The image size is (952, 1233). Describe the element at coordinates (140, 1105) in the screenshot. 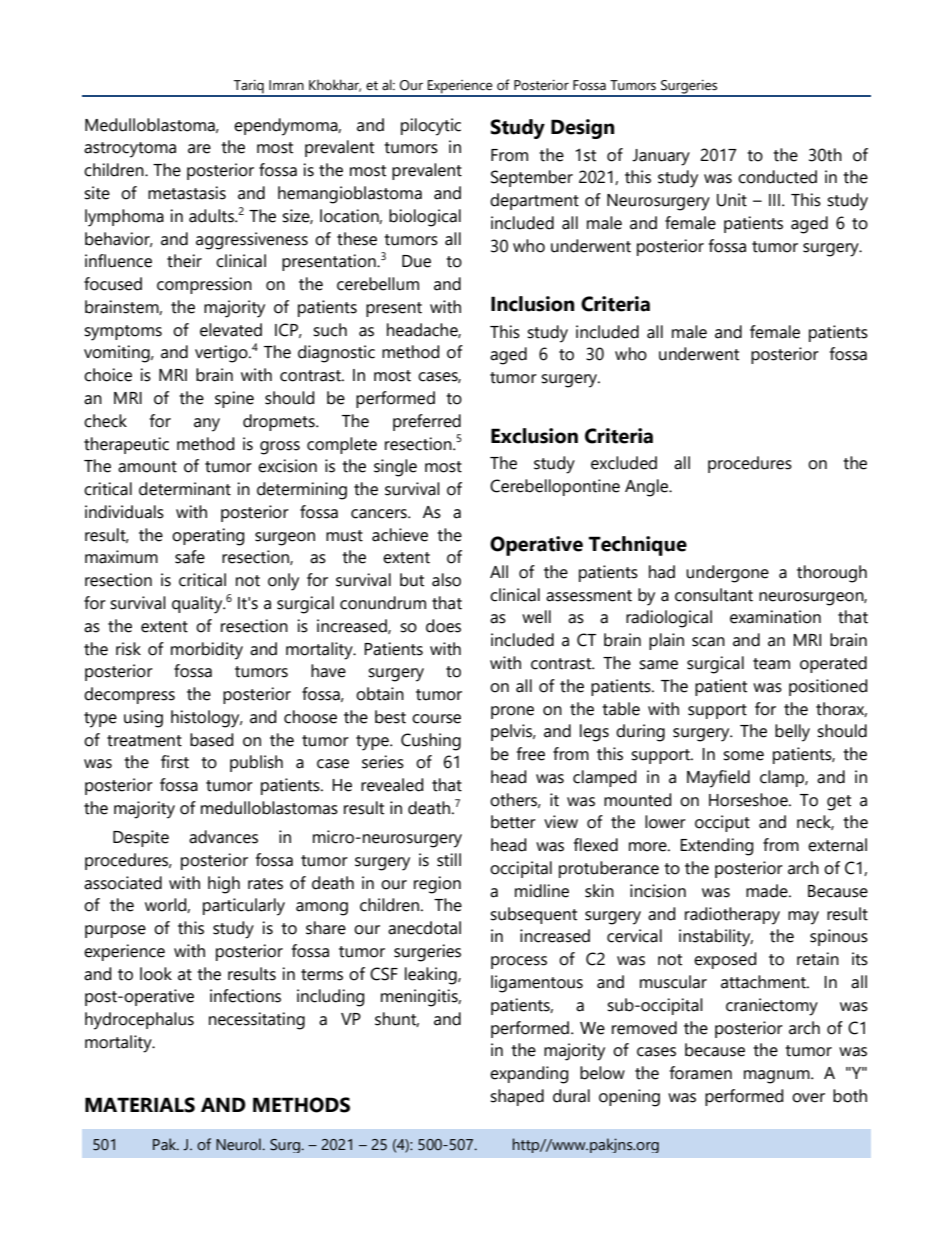

I see `MATERIALS` at that location.
